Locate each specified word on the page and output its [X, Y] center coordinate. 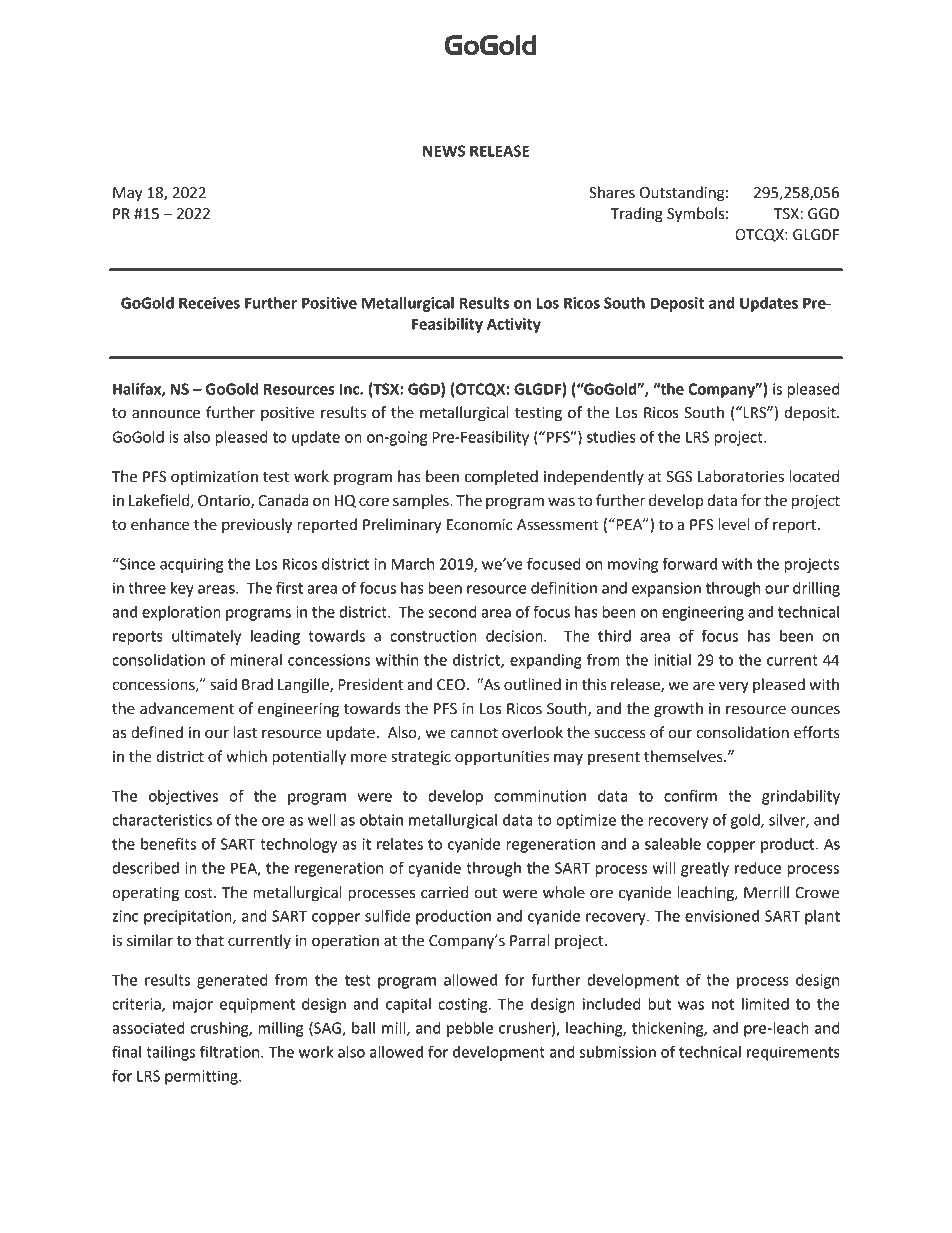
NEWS [444, 151]
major [193, 1005]
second [452, 612]
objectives [183, 797]
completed [501, 477]
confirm [690, 795]
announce [166, 414]
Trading [636, 215]
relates [400, 844]
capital [408, 1005]
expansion [666, 589]
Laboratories [741, 476]
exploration [181, 613]
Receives [209, 303]
